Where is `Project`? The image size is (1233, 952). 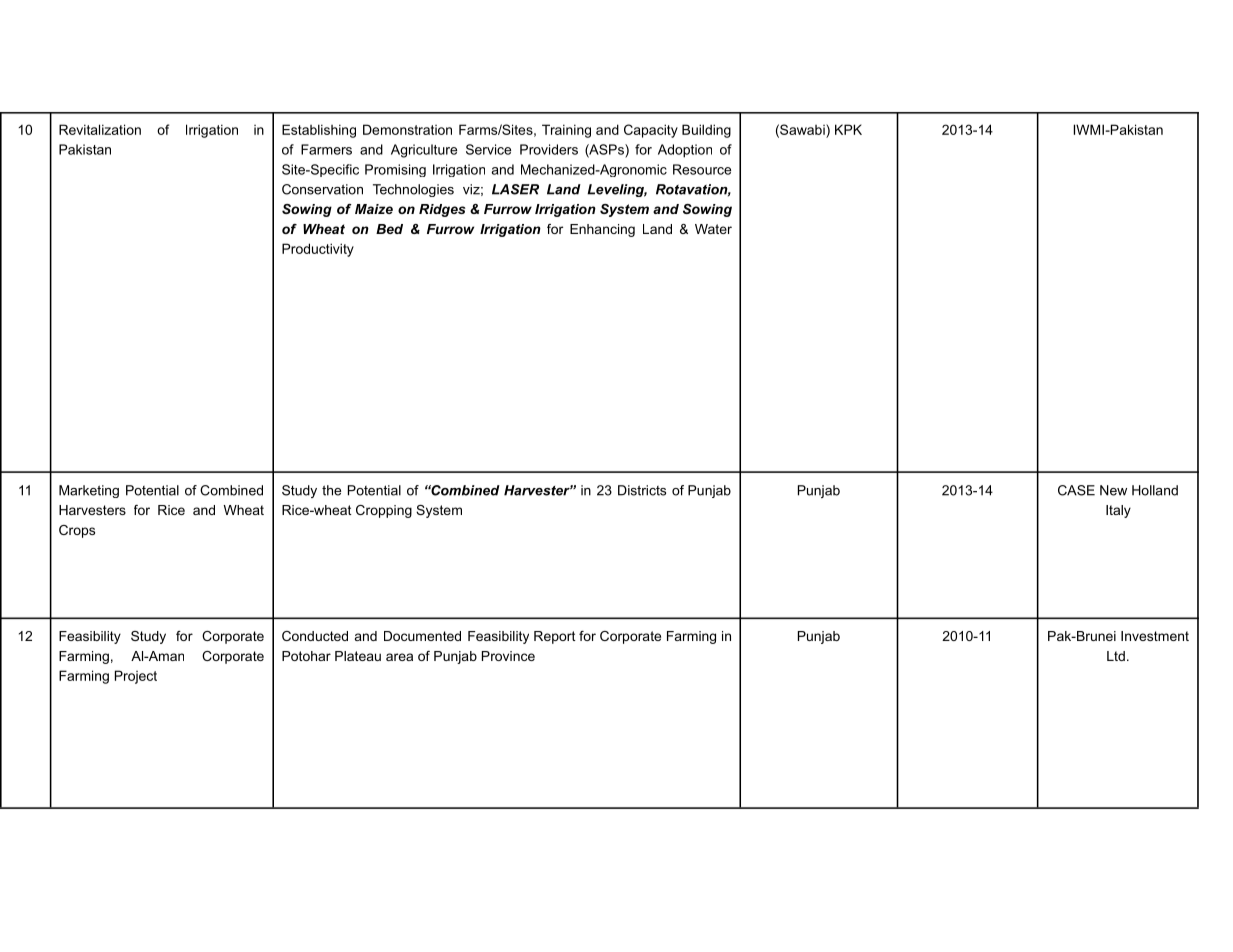 Project is located at coordinates (136, 677).
